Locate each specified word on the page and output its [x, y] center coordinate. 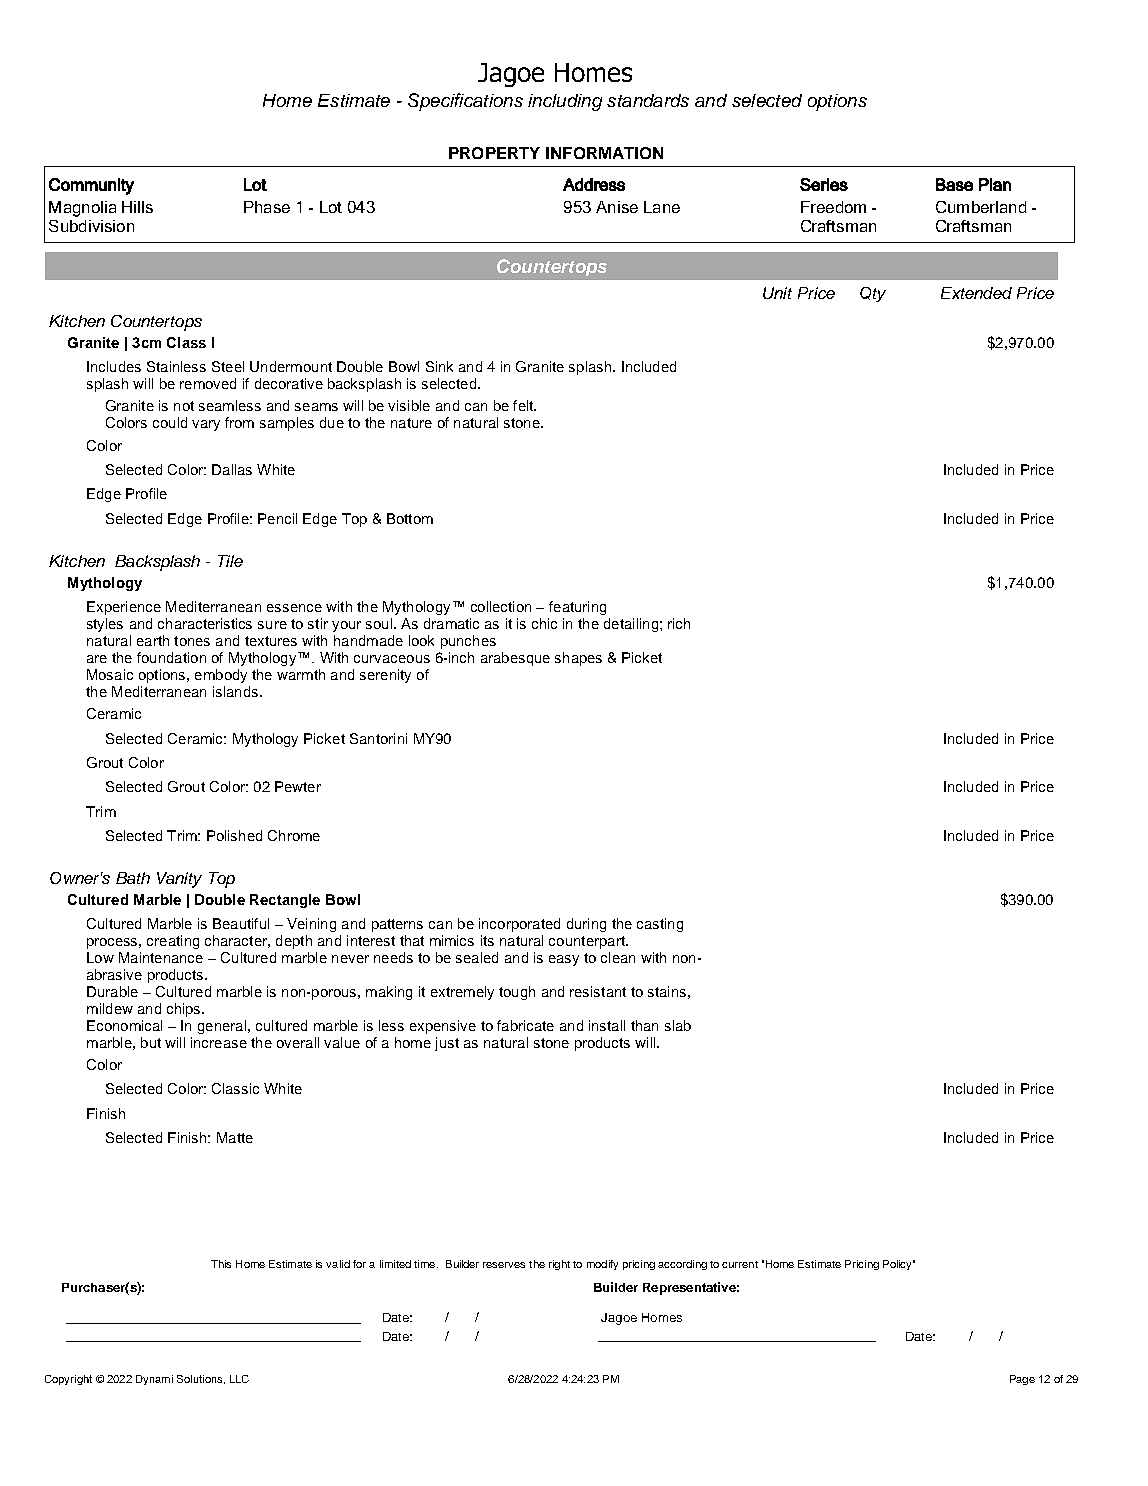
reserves [504, 1265]
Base [954, 184]
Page [1022, 1380]
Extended [976, 293]
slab [678, 1025]
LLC [239, 1379]
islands [237, 691]
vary [206, 425]
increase [219, 1042]
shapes [578, 659]
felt [524, 405]
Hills [137, 207]
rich [679, 623]
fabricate [525, 1025]
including [565, 102]
